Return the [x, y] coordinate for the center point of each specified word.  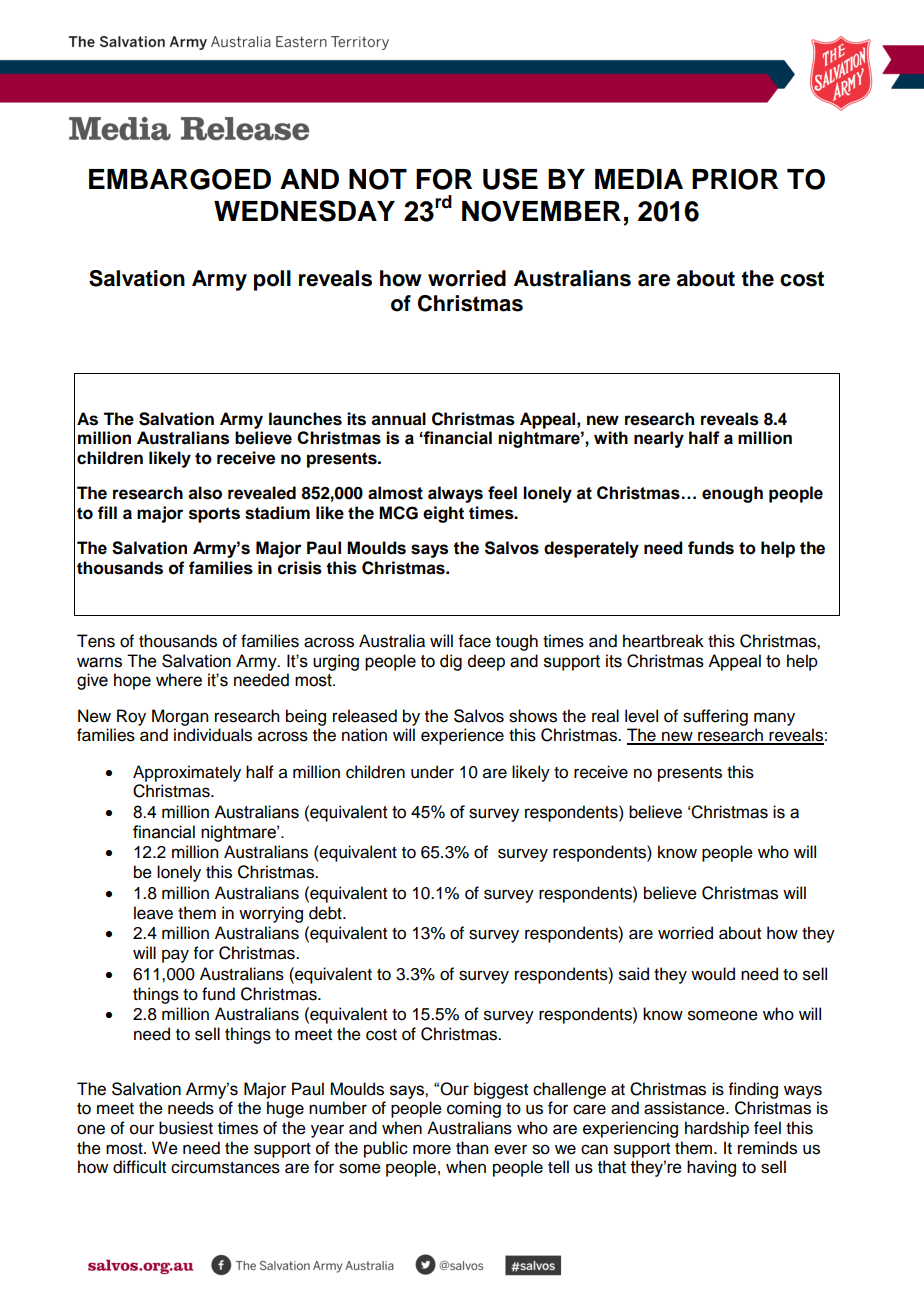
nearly [659, 439]
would [713, 974]
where [179, 680]
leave [153, 913]
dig [451, 662]
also [205, 493]
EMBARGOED [180, 179]
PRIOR [735, 179]
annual [398, 419]
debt [326, 913]
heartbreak [663, 641]
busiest [186, 1128]
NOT [378, 179]
